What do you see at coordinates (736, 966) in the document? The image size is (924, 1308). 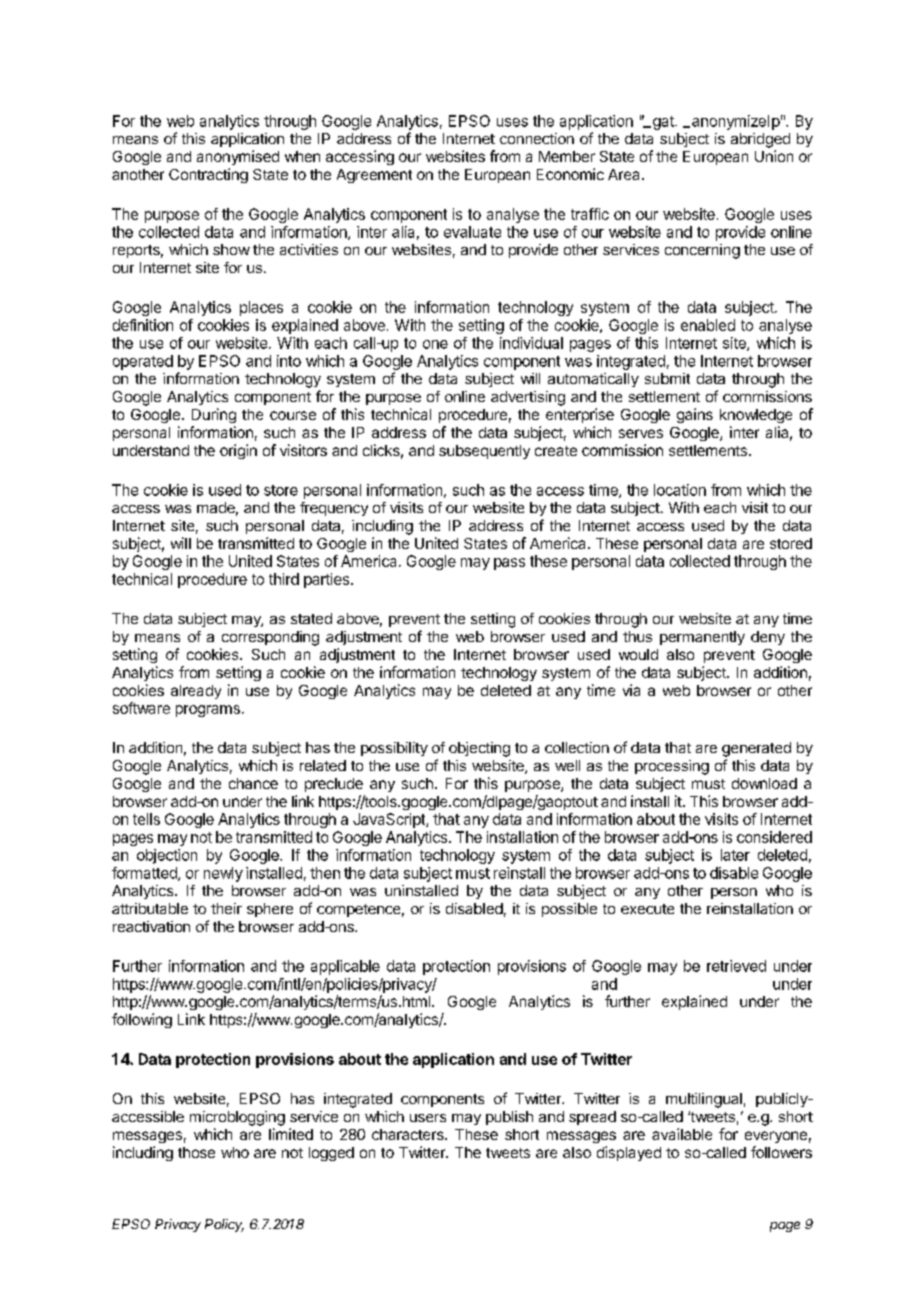 I see `retrieved` at bounding box center [736, 966].
